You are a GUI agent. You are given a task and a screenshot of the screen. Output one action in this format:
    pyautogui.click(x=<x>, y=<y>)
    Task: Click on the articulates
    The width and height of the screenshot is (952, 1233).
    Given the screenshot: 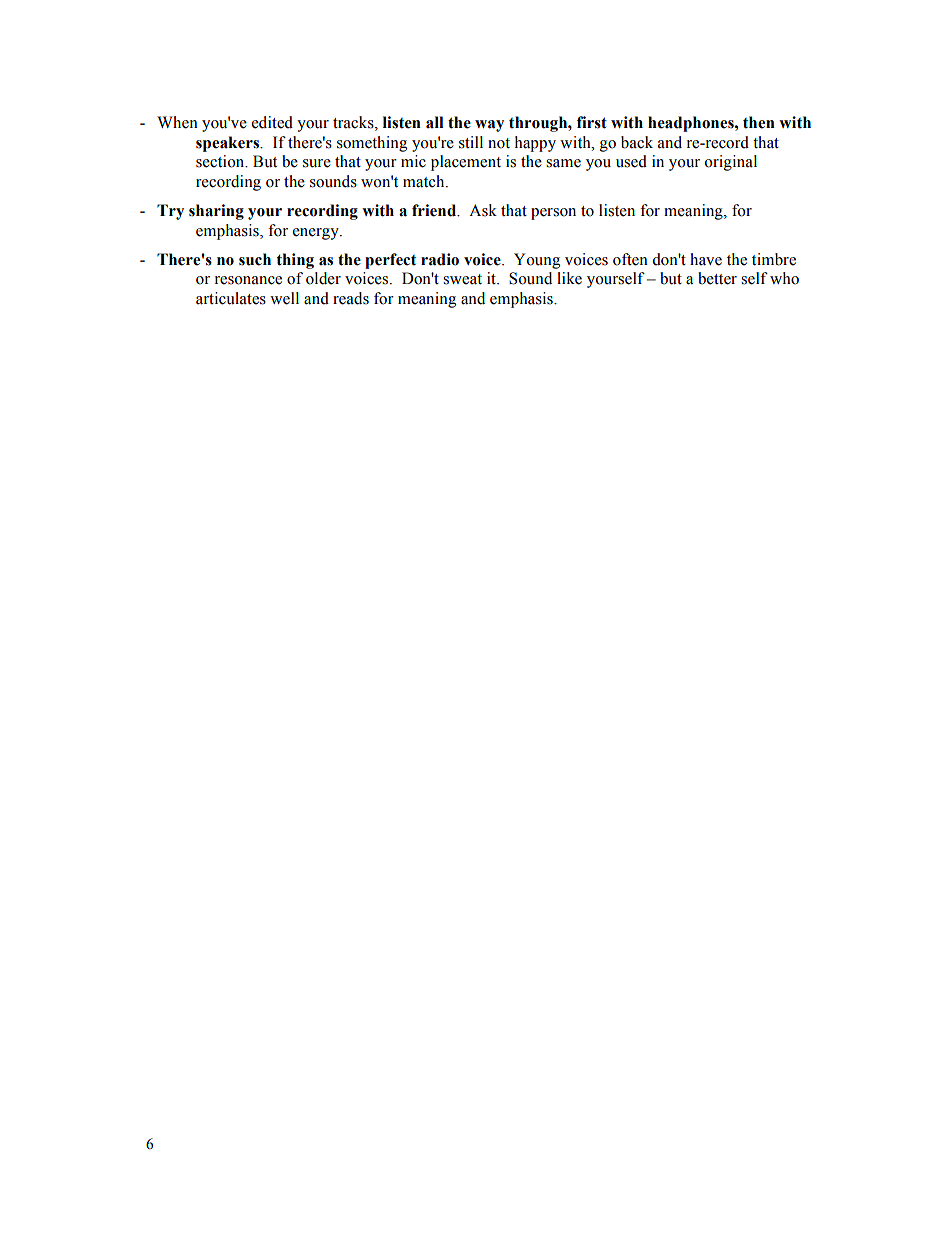 What is the action you would take?
    pyautogui.click(x=231, y=298)
